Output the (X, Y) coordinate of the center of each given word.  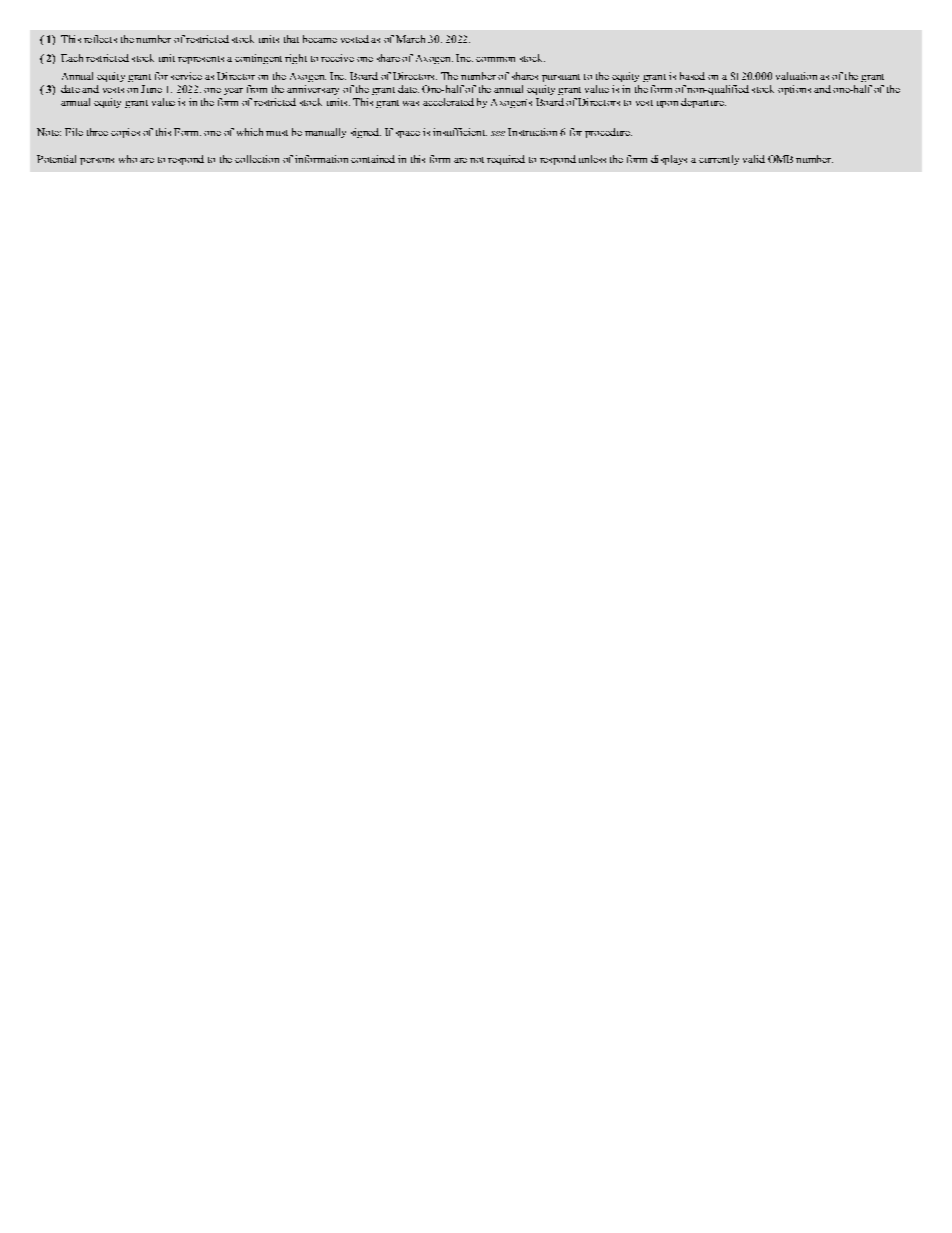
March (410, 39)
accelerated (448, 102)
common (495, 59)
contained (373, 159)
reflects (100, 39)
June (151, 89)
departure (703, 103)
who (128, 159)
